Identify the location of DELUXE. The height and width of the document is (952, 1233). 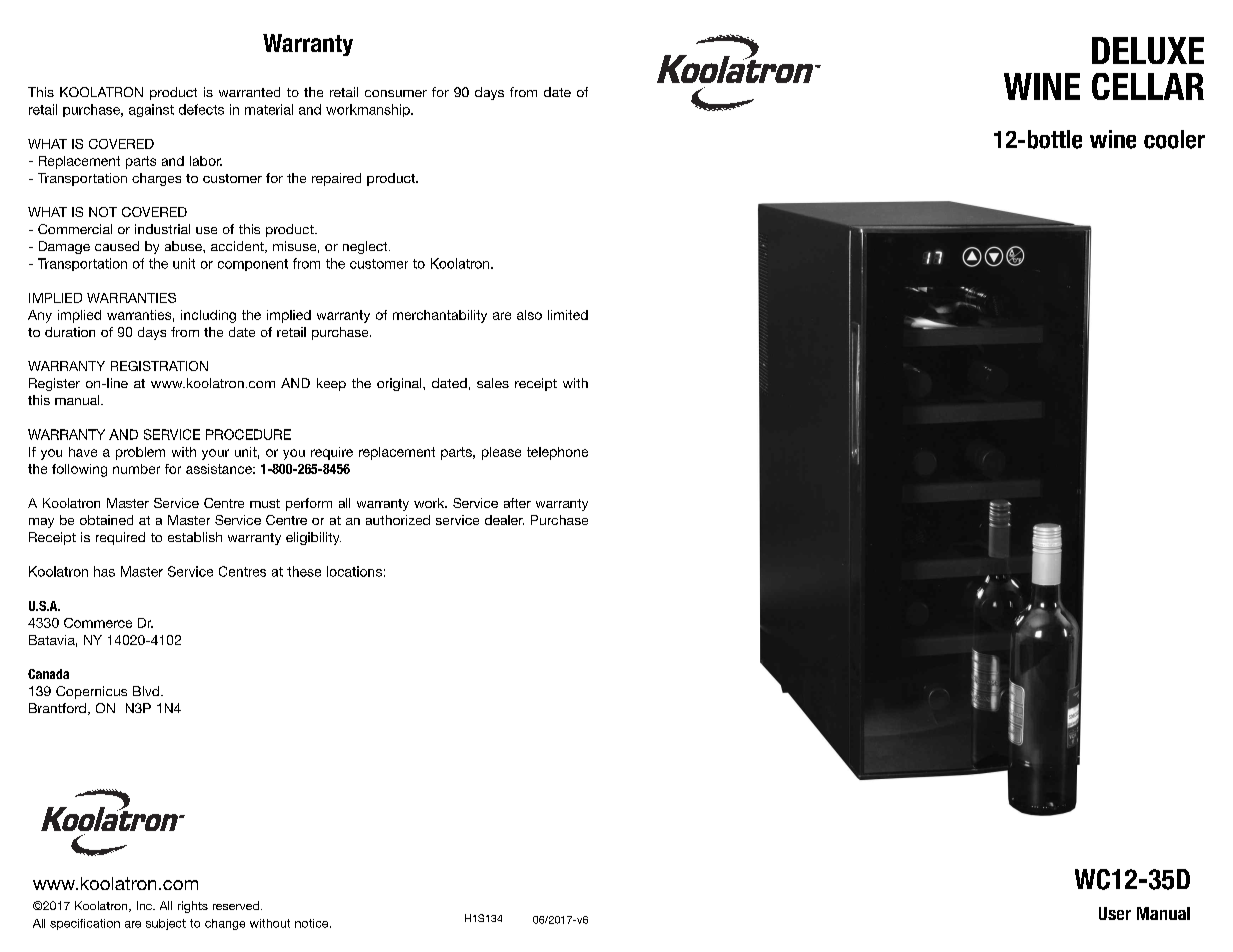
(1148, 50).
